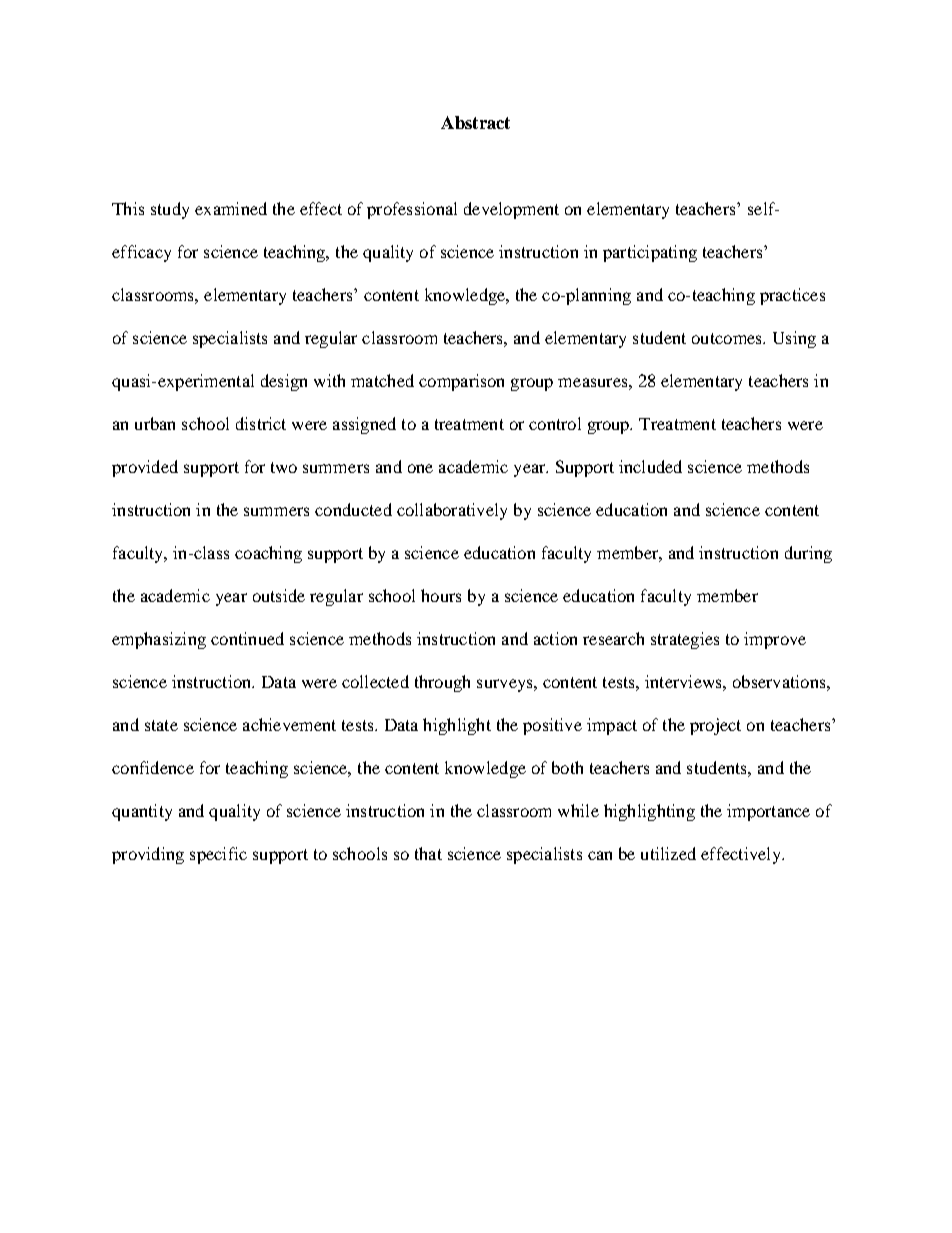  What do you see at coordinates (231, 208) in the image?
I see `examined` at bounding box center [231, 208].
